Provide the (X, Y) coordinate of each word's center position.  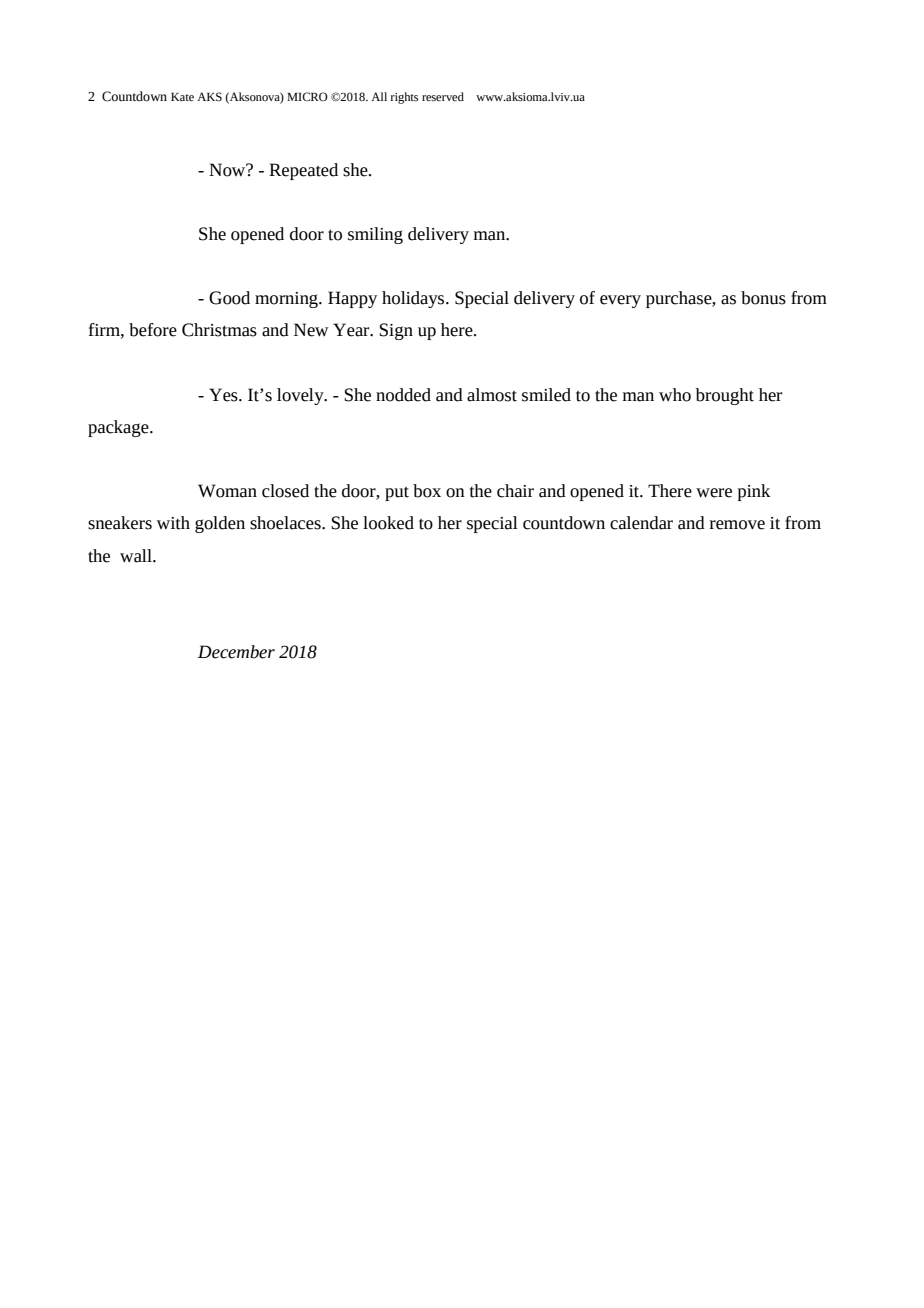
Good (229, 298)
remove (737, 525)
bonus (763, 298)
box (427, 491)
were (714, 493)
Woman (227, 491)
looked (388, 523)
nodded (403, 395)
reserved (443, 97)
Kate (182, 97)
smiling (375, 235)
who (675, 395)
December (236, 652)
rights (404, 98)
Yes (224, 395)
